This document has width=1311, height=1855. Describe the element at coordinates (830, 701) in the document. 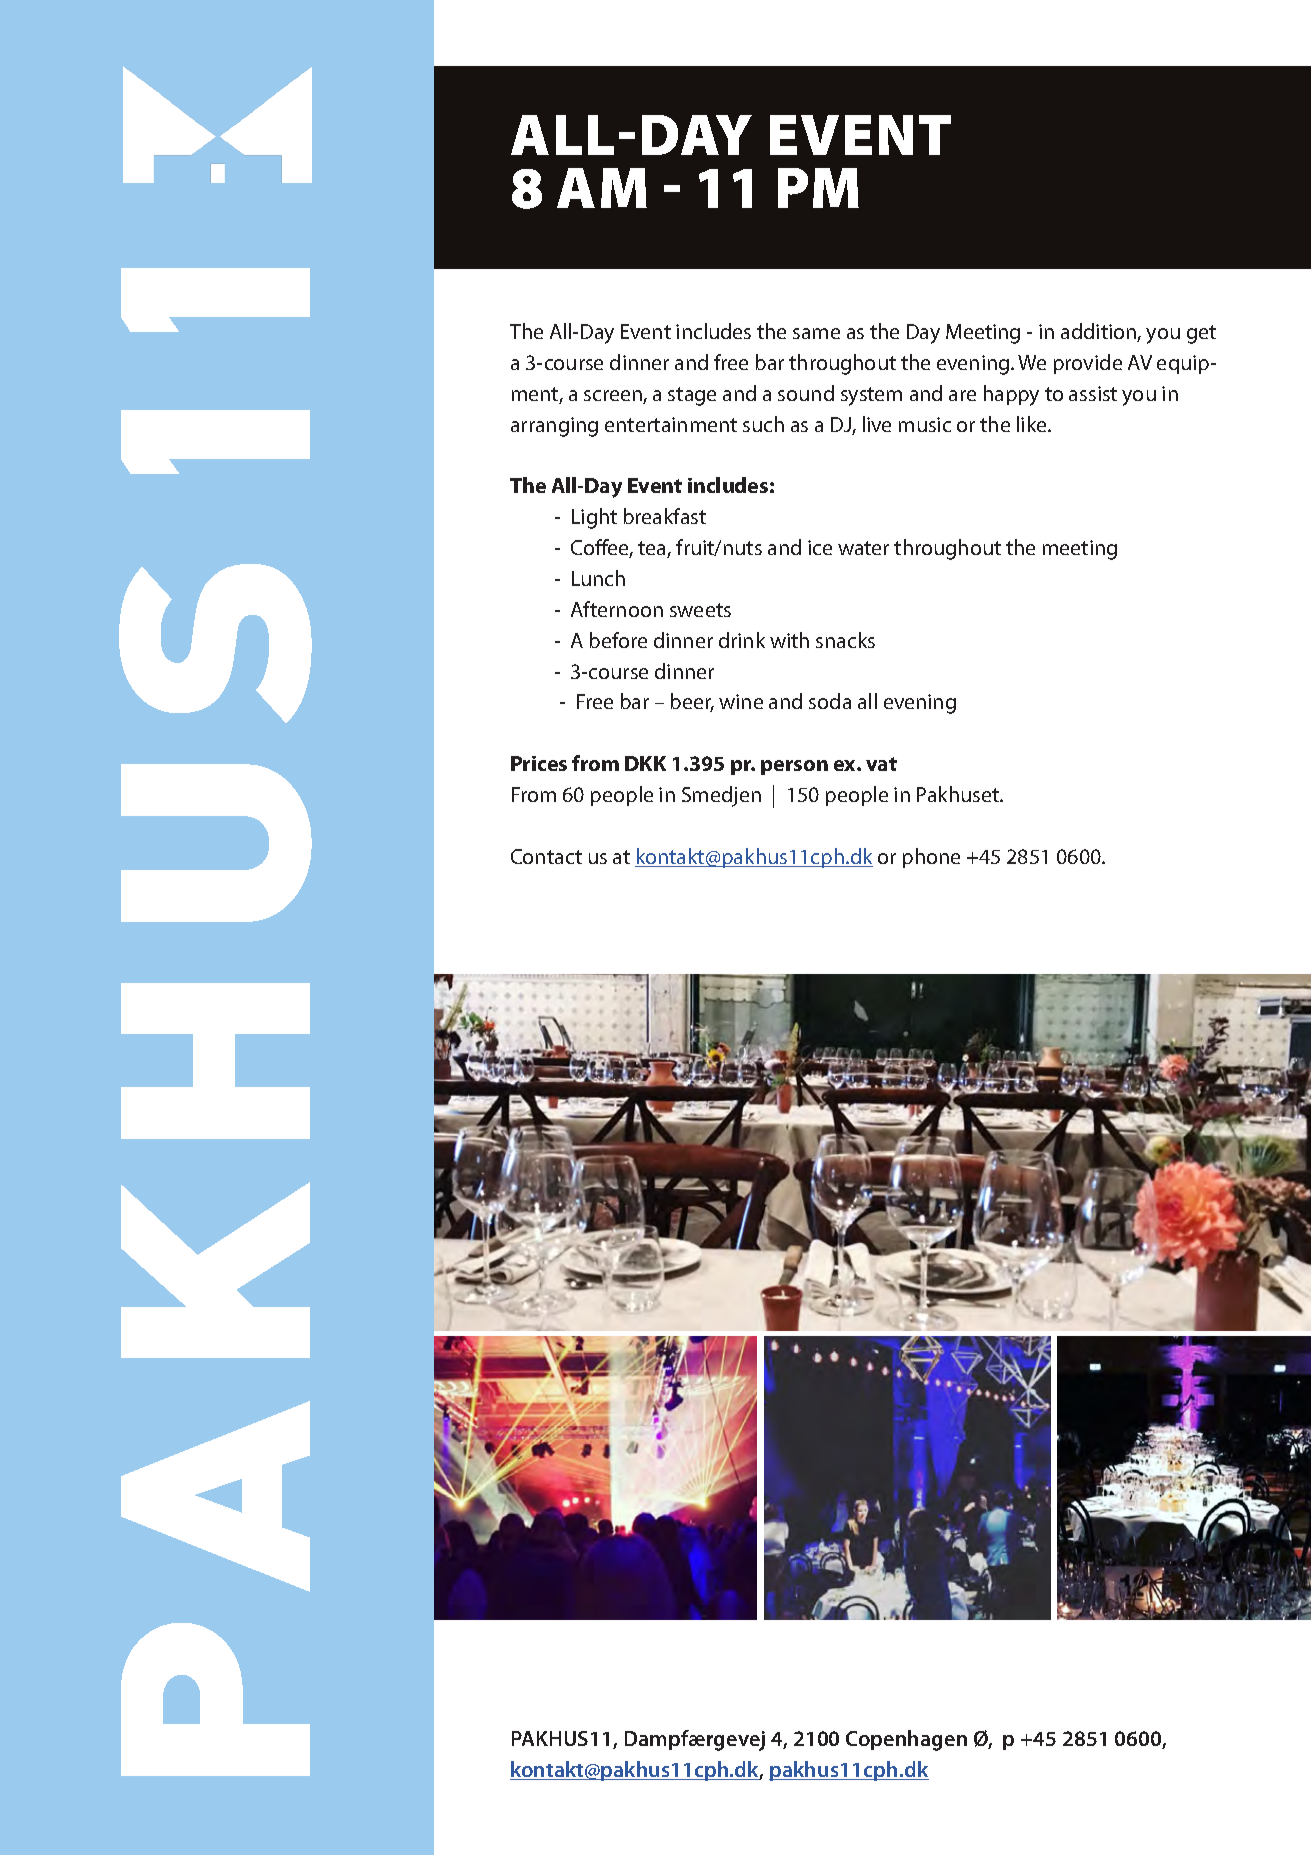

I see `soda` at that location.
